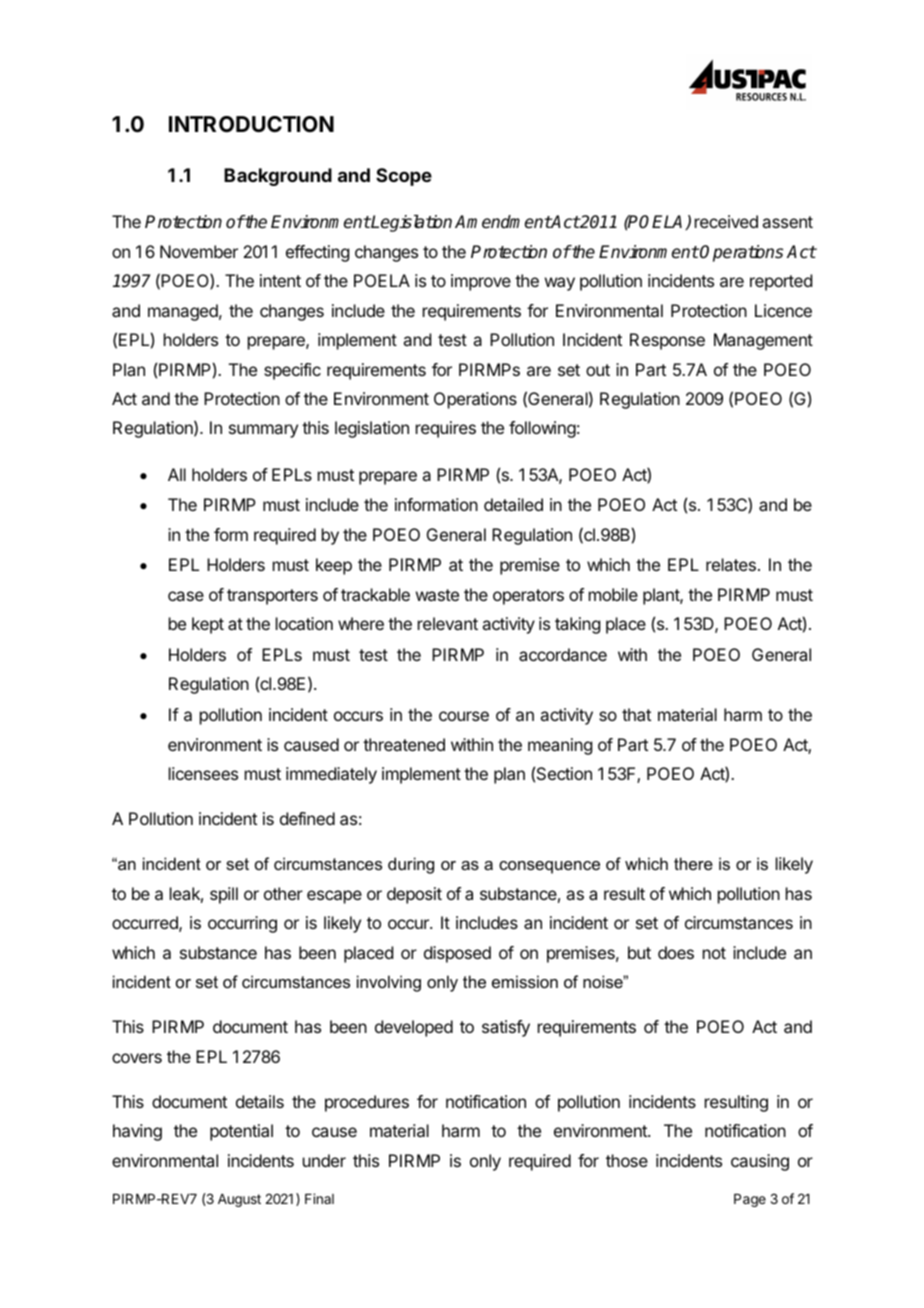  Describe the element at coordinates (636, 714) in the document. I see `that` at that location.
